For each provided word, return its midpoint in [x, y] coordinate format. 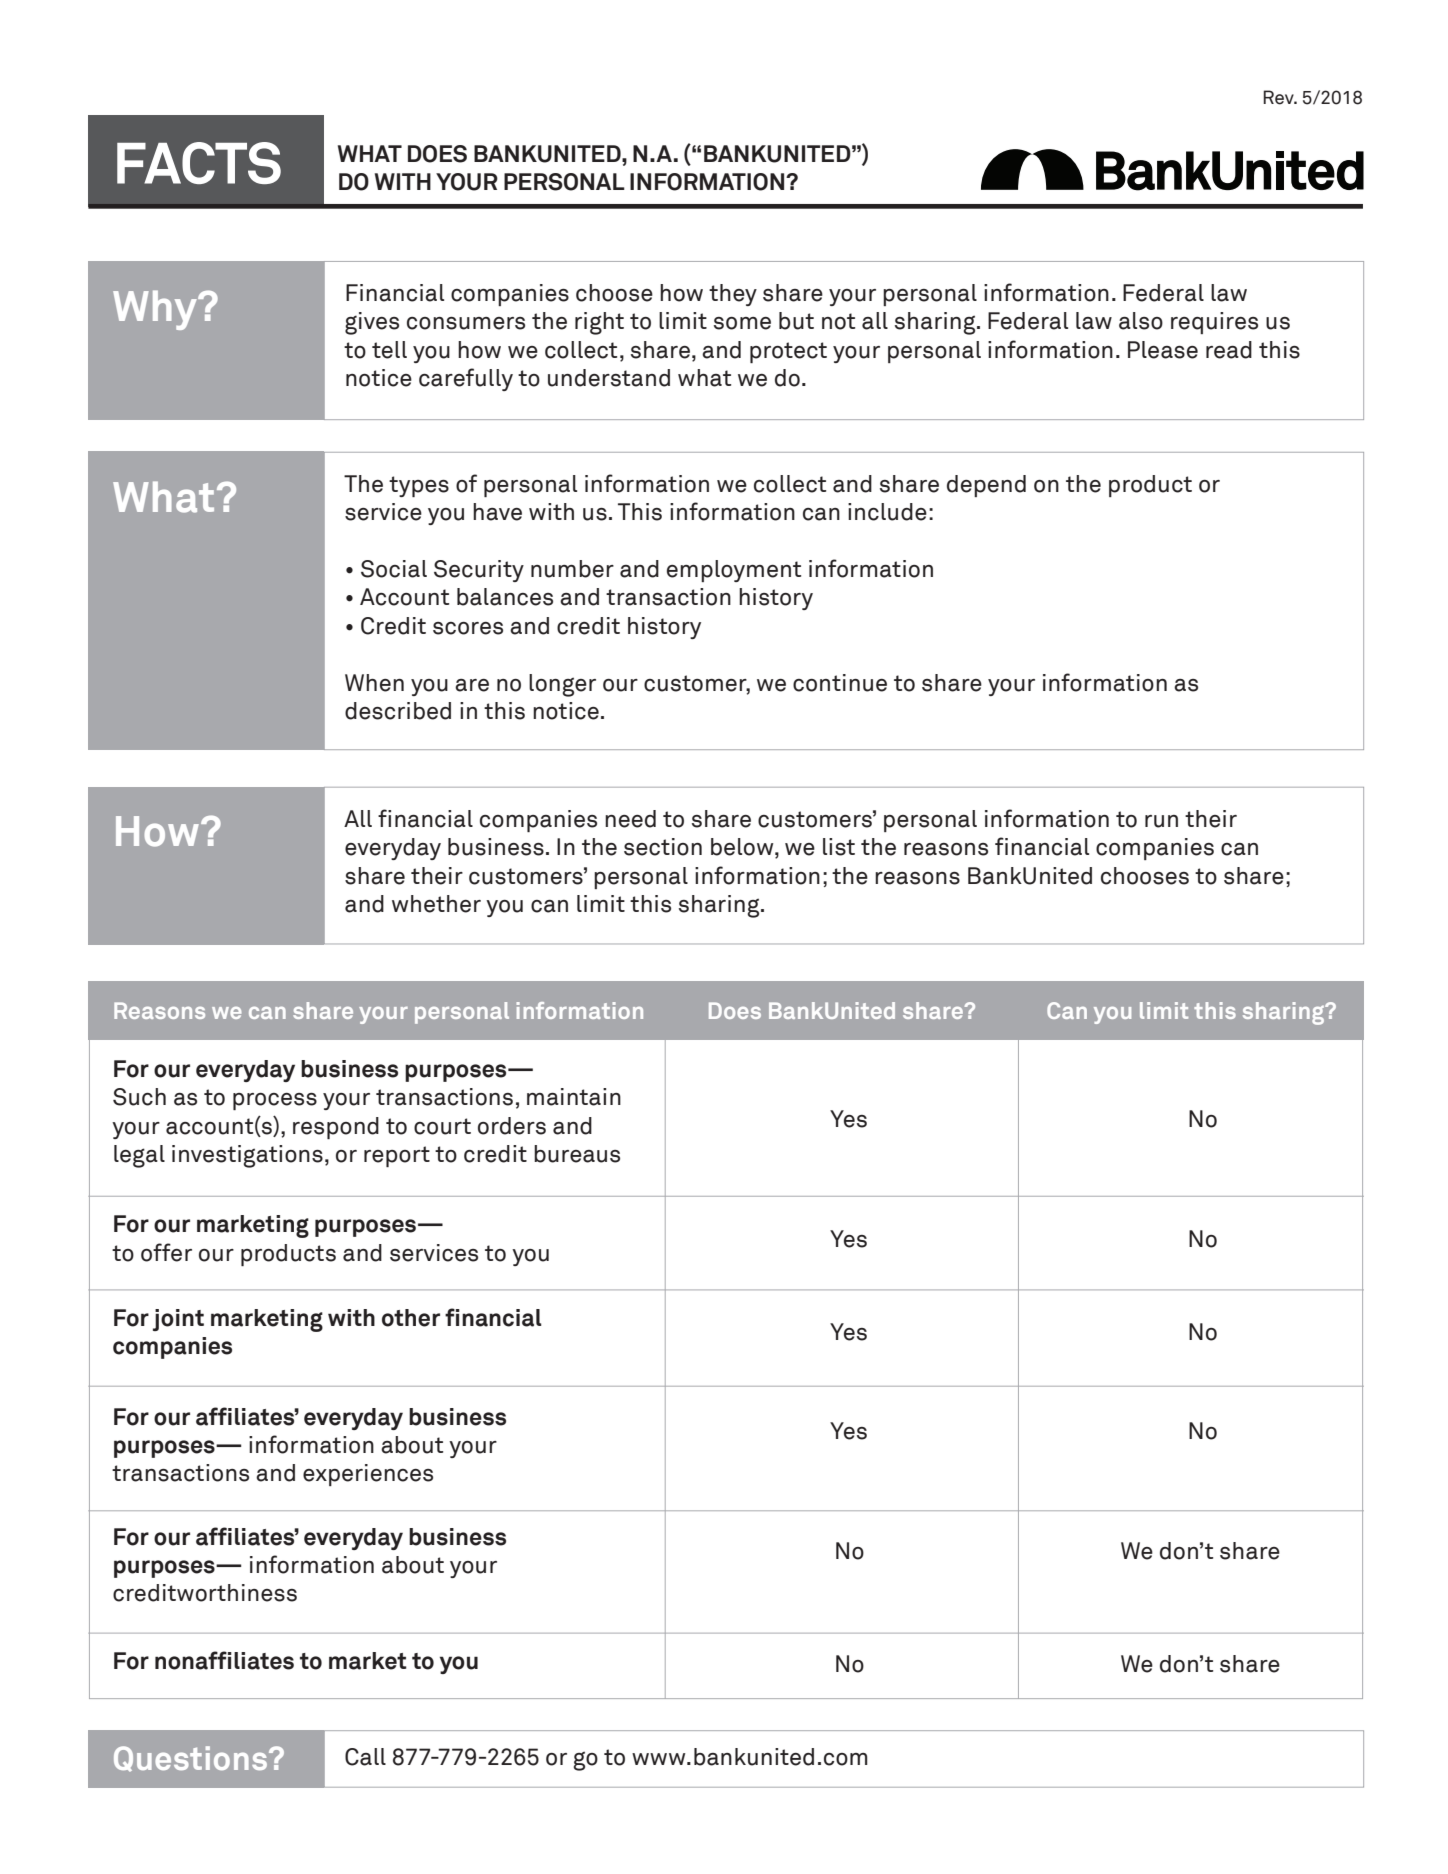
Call [365, 1757]
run [1161, 821]
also [1141, 321]
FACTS [199, 163]
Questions [190, 1759]
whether [436, 904]
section [663, 847]
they [733, 295]
